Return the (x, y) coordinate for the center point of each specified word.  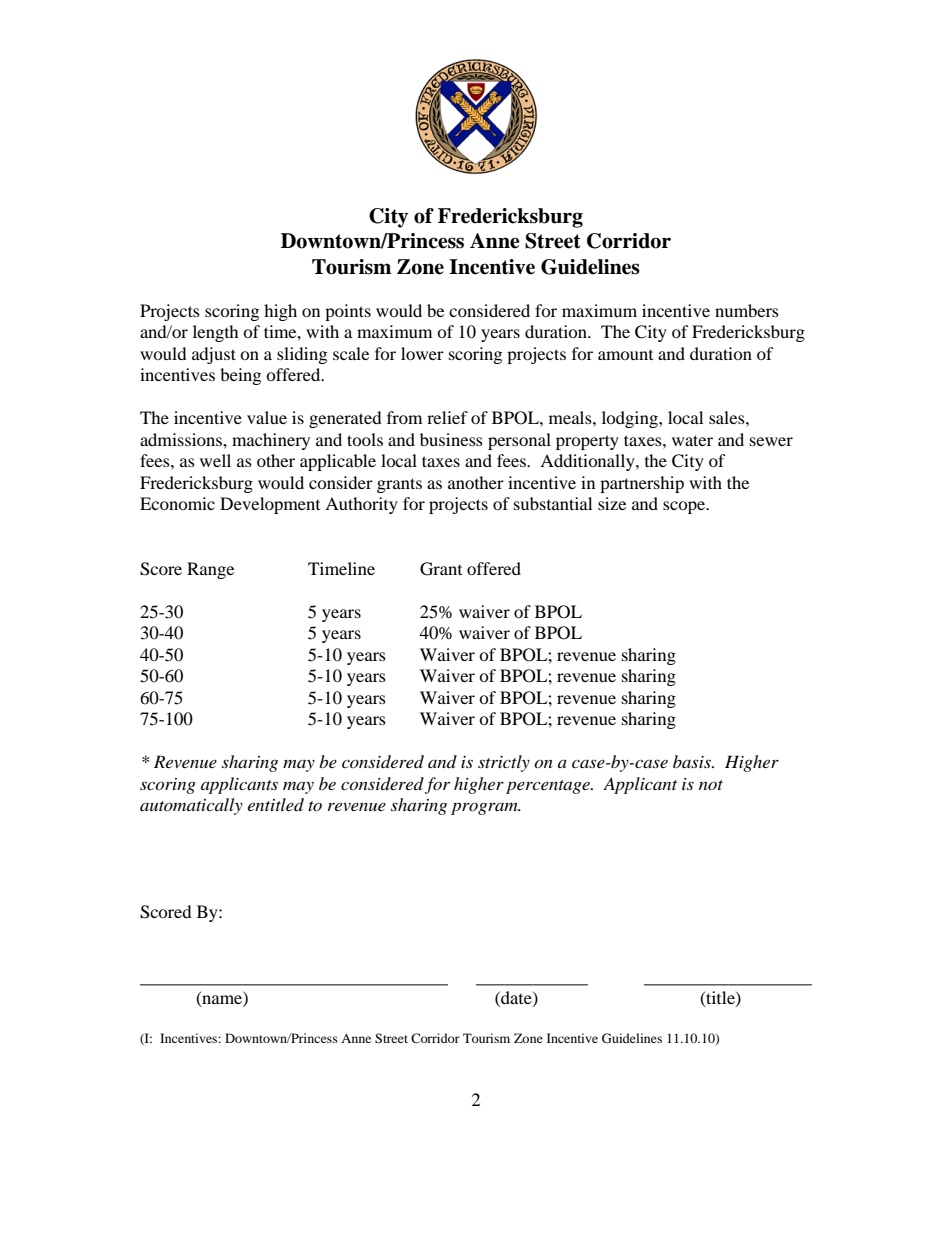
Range (210, 570)
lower (422, 353)
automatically (191, 806)
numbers (747, 310)
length (216, 333)
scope (685, 507)
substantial (553, 503)
